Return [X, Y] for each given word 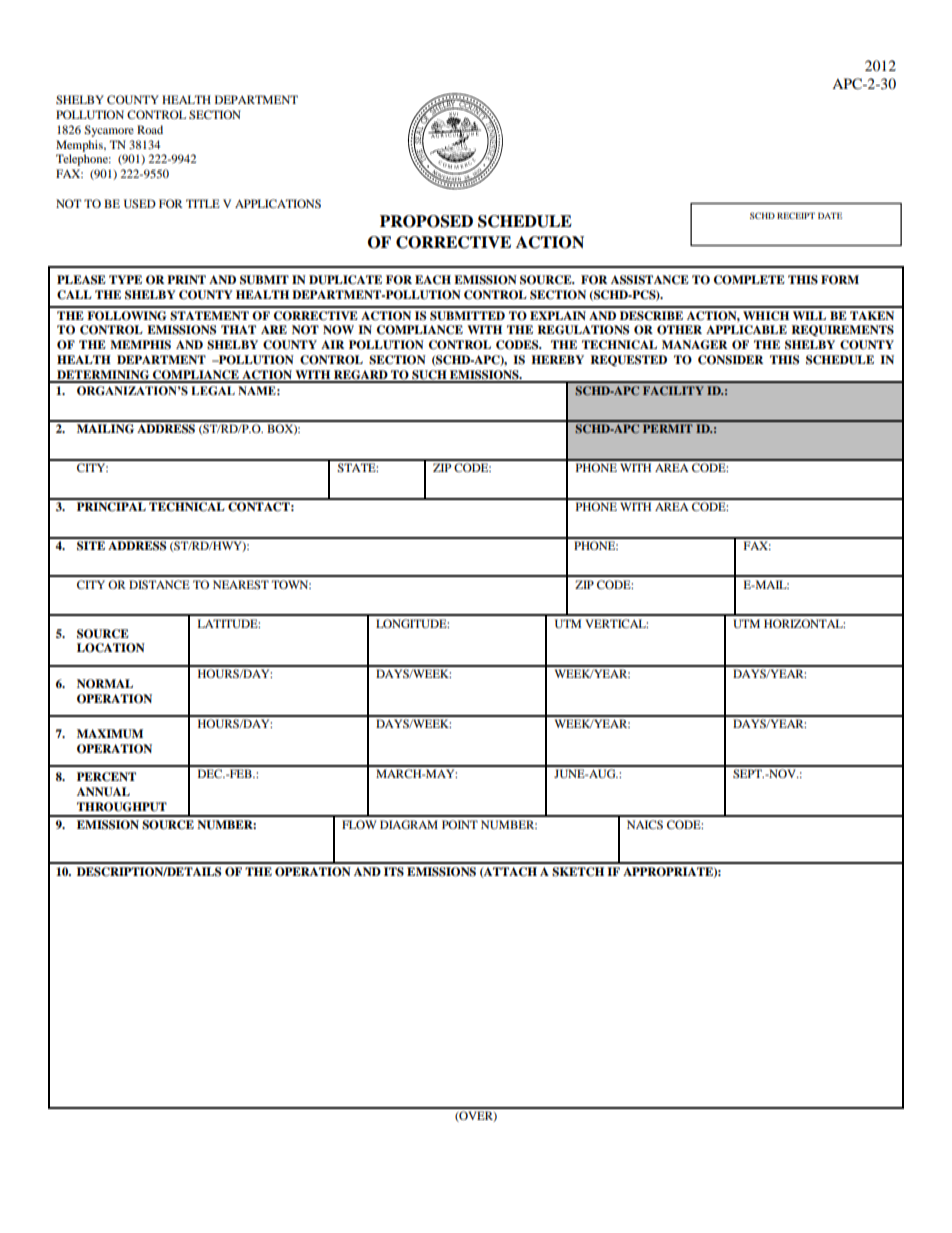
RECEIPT [796, 215]
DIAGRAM [409, 824]
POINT [460, 824]
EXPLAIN [558, 315]
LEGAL [213, 391]
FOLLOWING [127, 316]
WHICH [766, 316]
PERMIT [668, 428]
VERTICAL [616, 623]
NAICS [645, 824]
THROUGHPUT [122, 807]
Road [150, 129]
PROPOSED [426, 221]
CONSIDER [730, 360]
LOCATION [111, 648]
